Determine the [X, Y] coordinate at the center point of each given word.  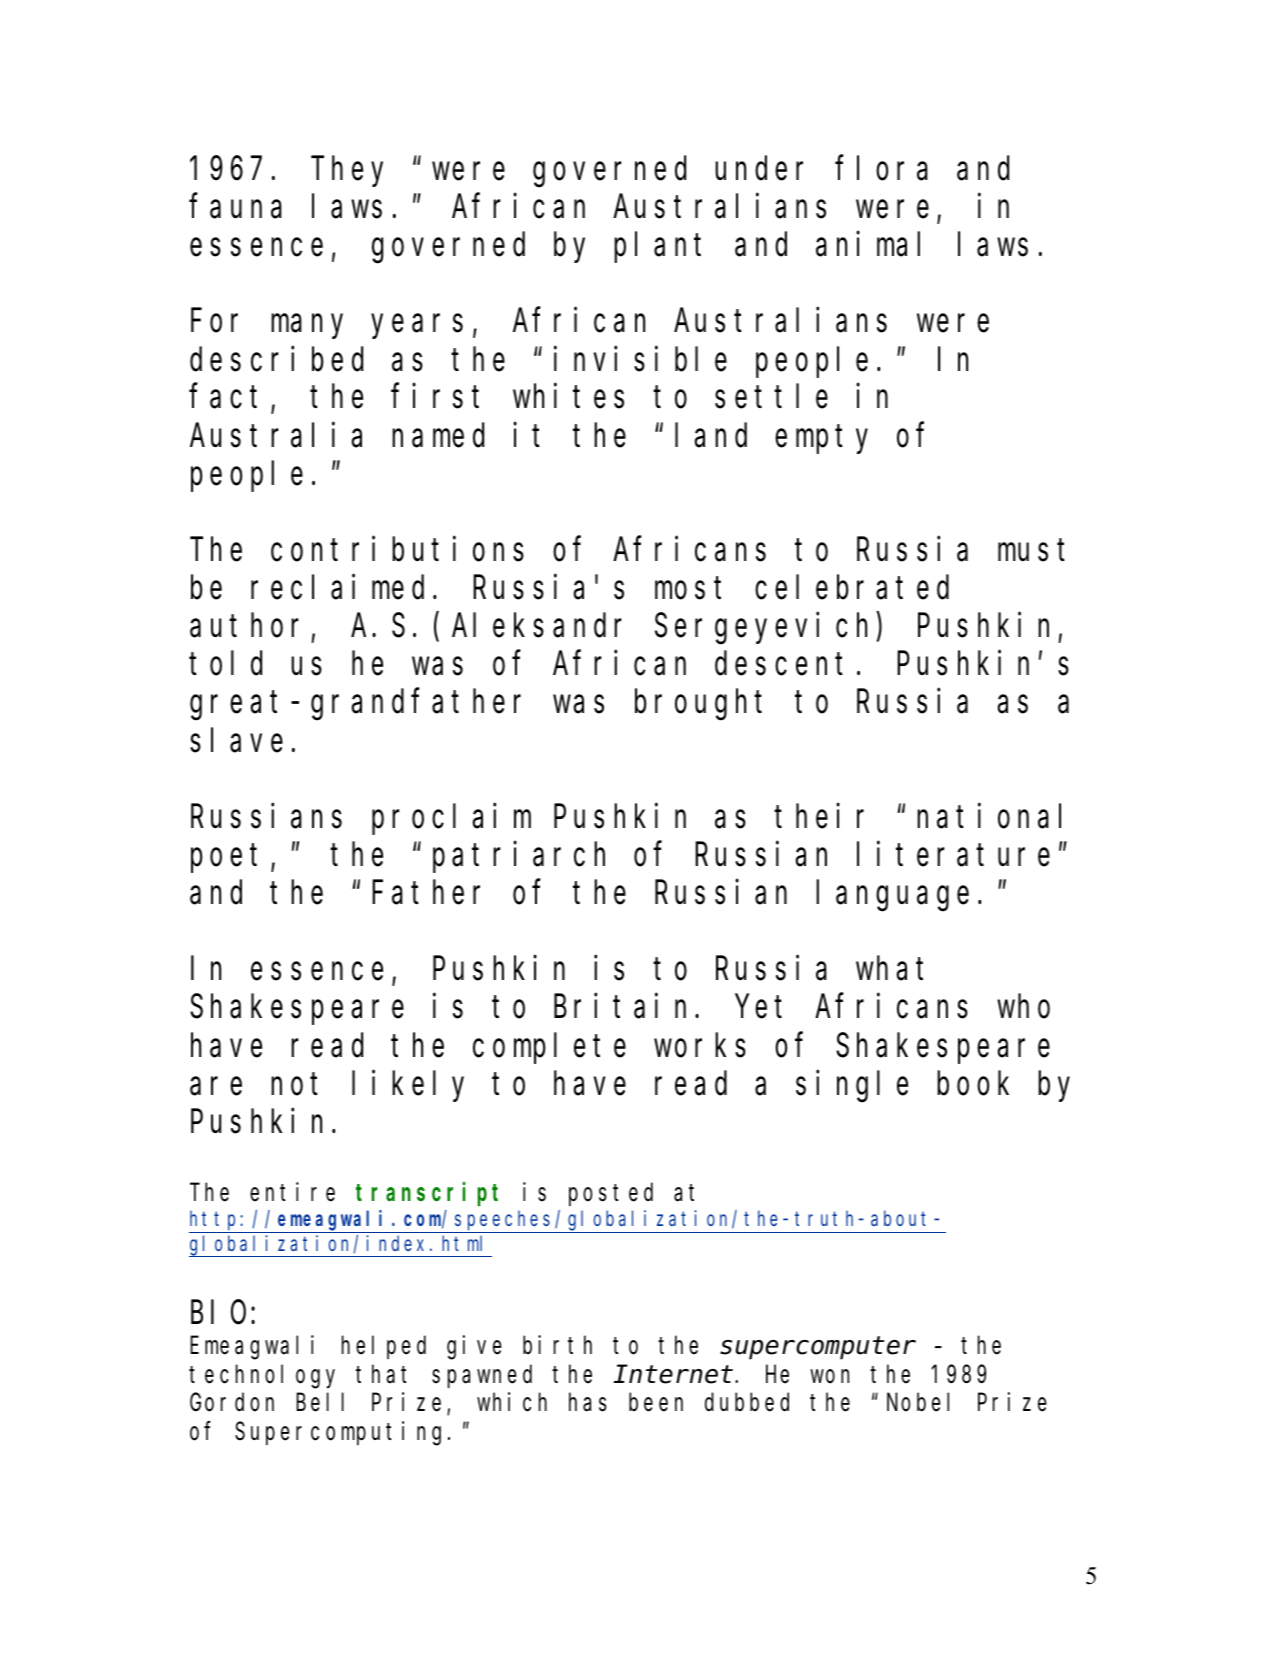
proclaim [451, 819]
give [474, 1347]
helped [384, 1347]
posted [611, 1194]
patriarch [519, 857]
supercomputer [818, 1349]
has [588, 1402]
